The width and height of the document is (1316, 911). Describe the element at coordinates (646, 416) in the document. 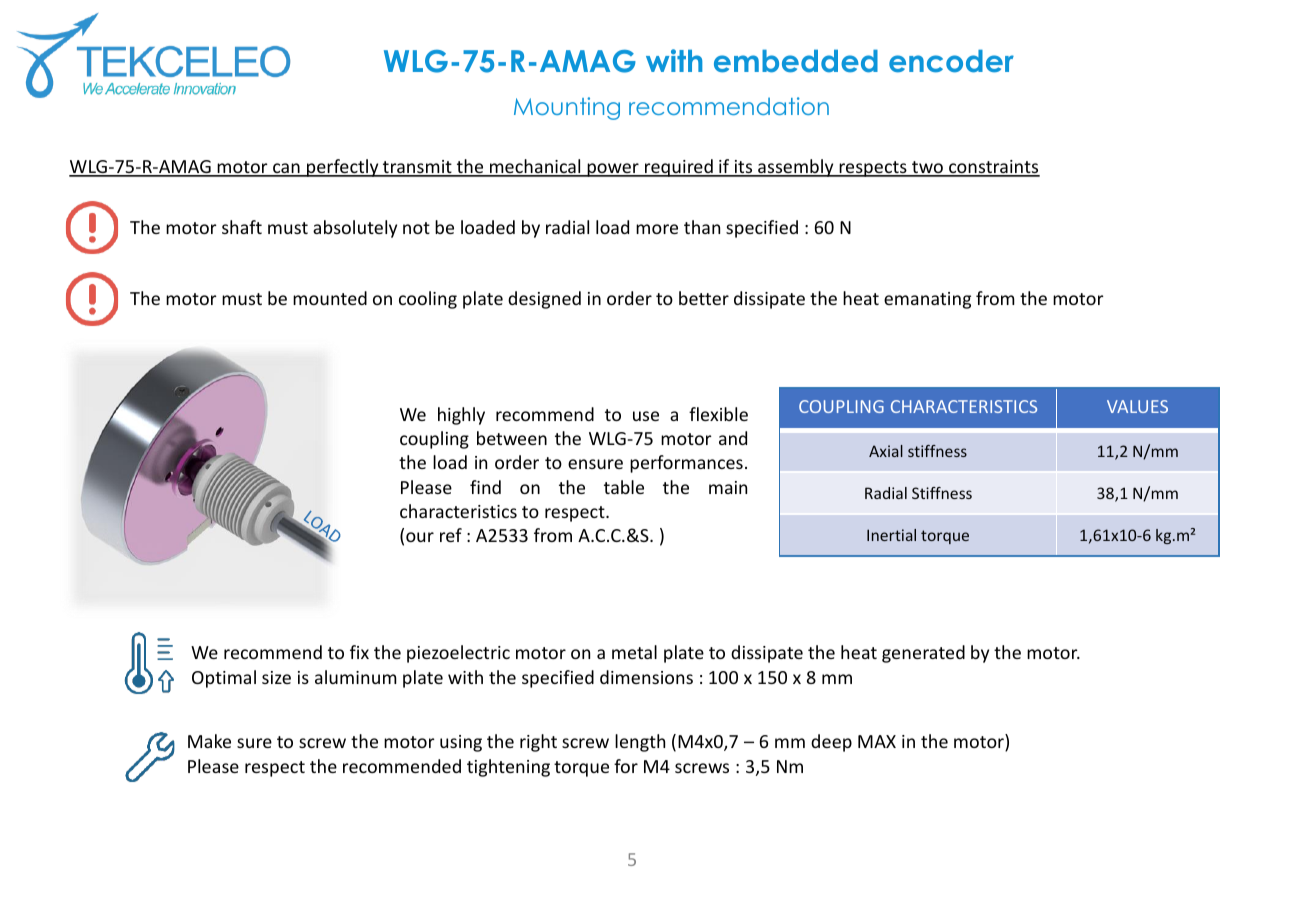

I see `use` at that location.
